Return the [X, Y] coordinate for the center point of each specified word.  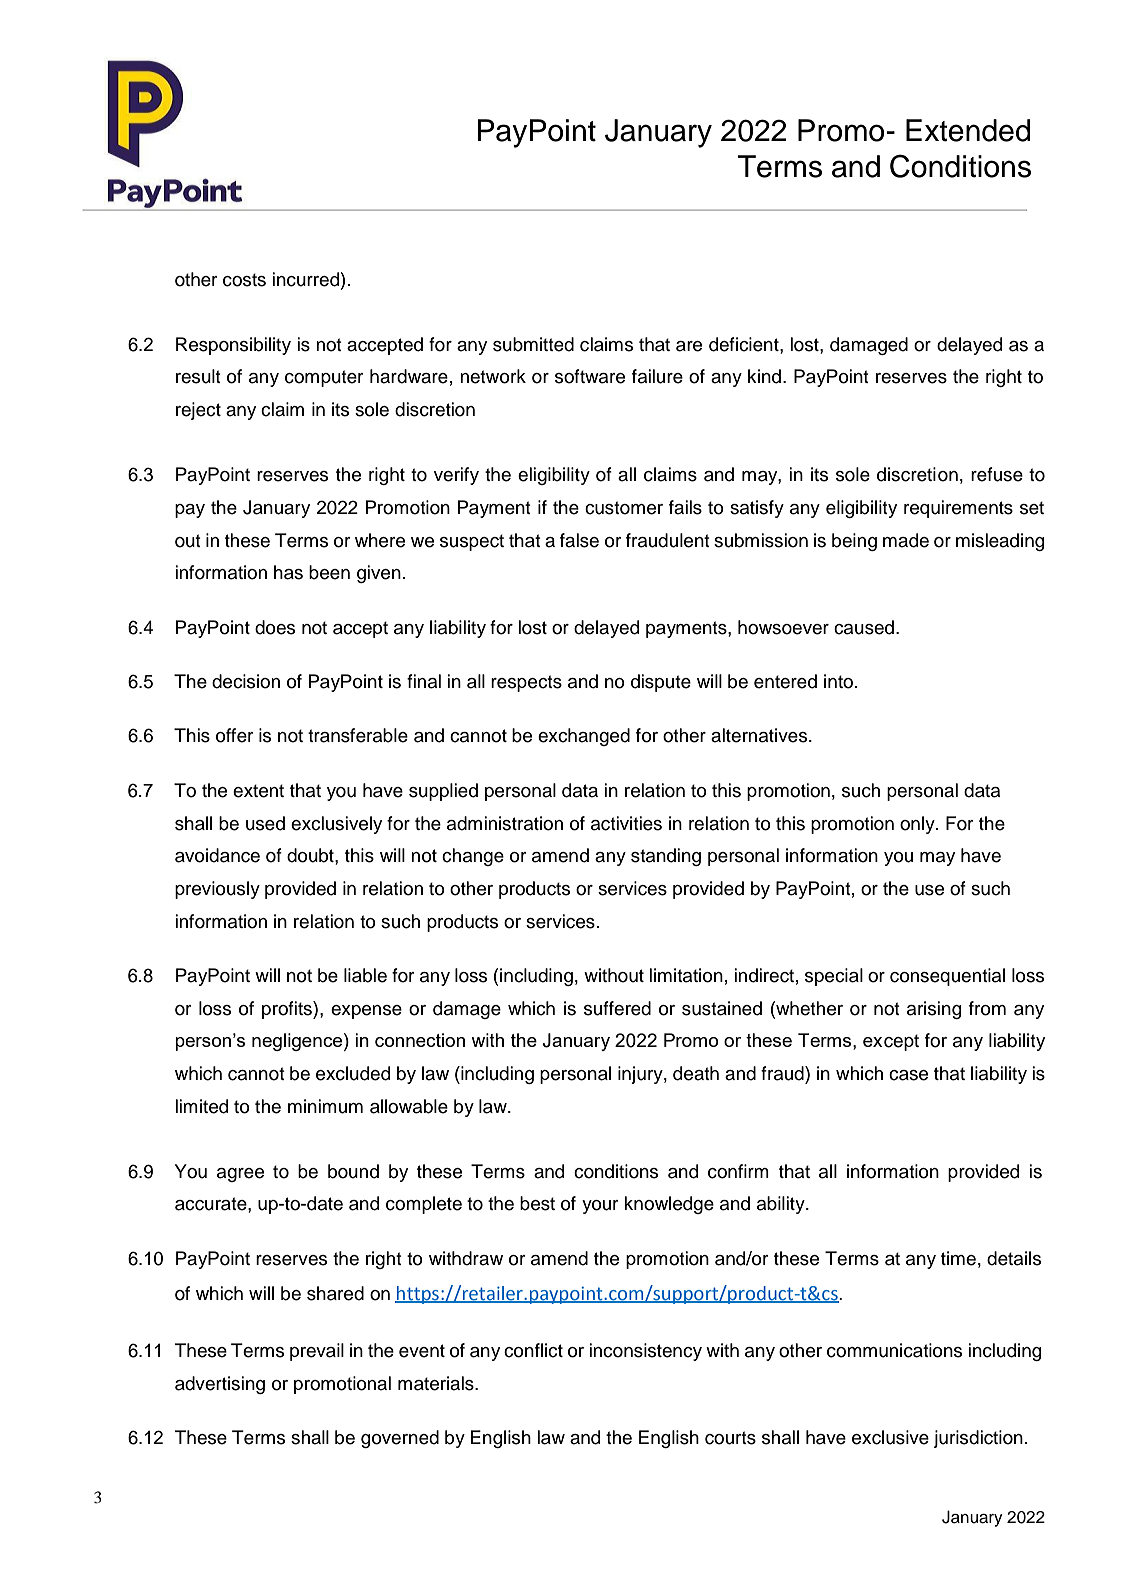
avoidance [217, 855]
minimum [325, 1106]
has [288, 572]
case [908, 1075]
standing [666, 857]
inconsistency [646, 1352]
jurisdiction [978, 1439]
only [918, 825]
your [600, 1207]
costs [244, 280]
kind [764, 376]
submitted [533, 344]
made [906, 540]
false [579, 540]
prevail [317, 1352]
